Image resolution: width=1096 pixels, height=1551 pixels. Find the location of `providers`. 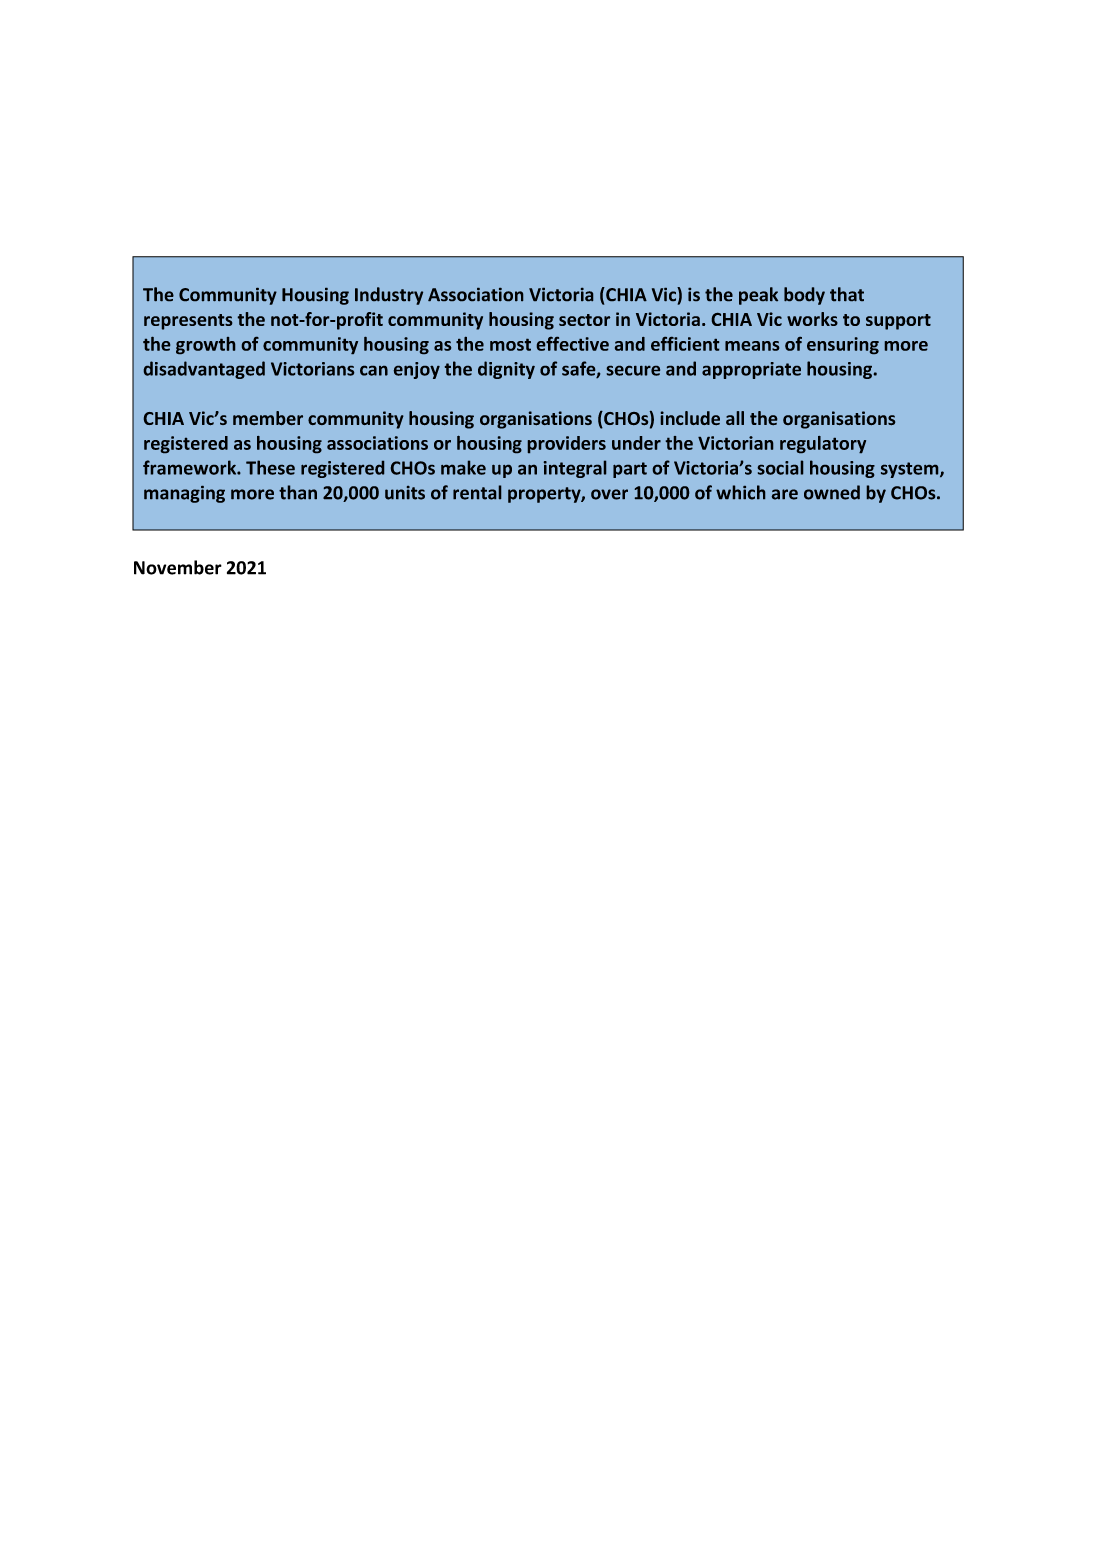

providers is located at coordinates (567, 444).
